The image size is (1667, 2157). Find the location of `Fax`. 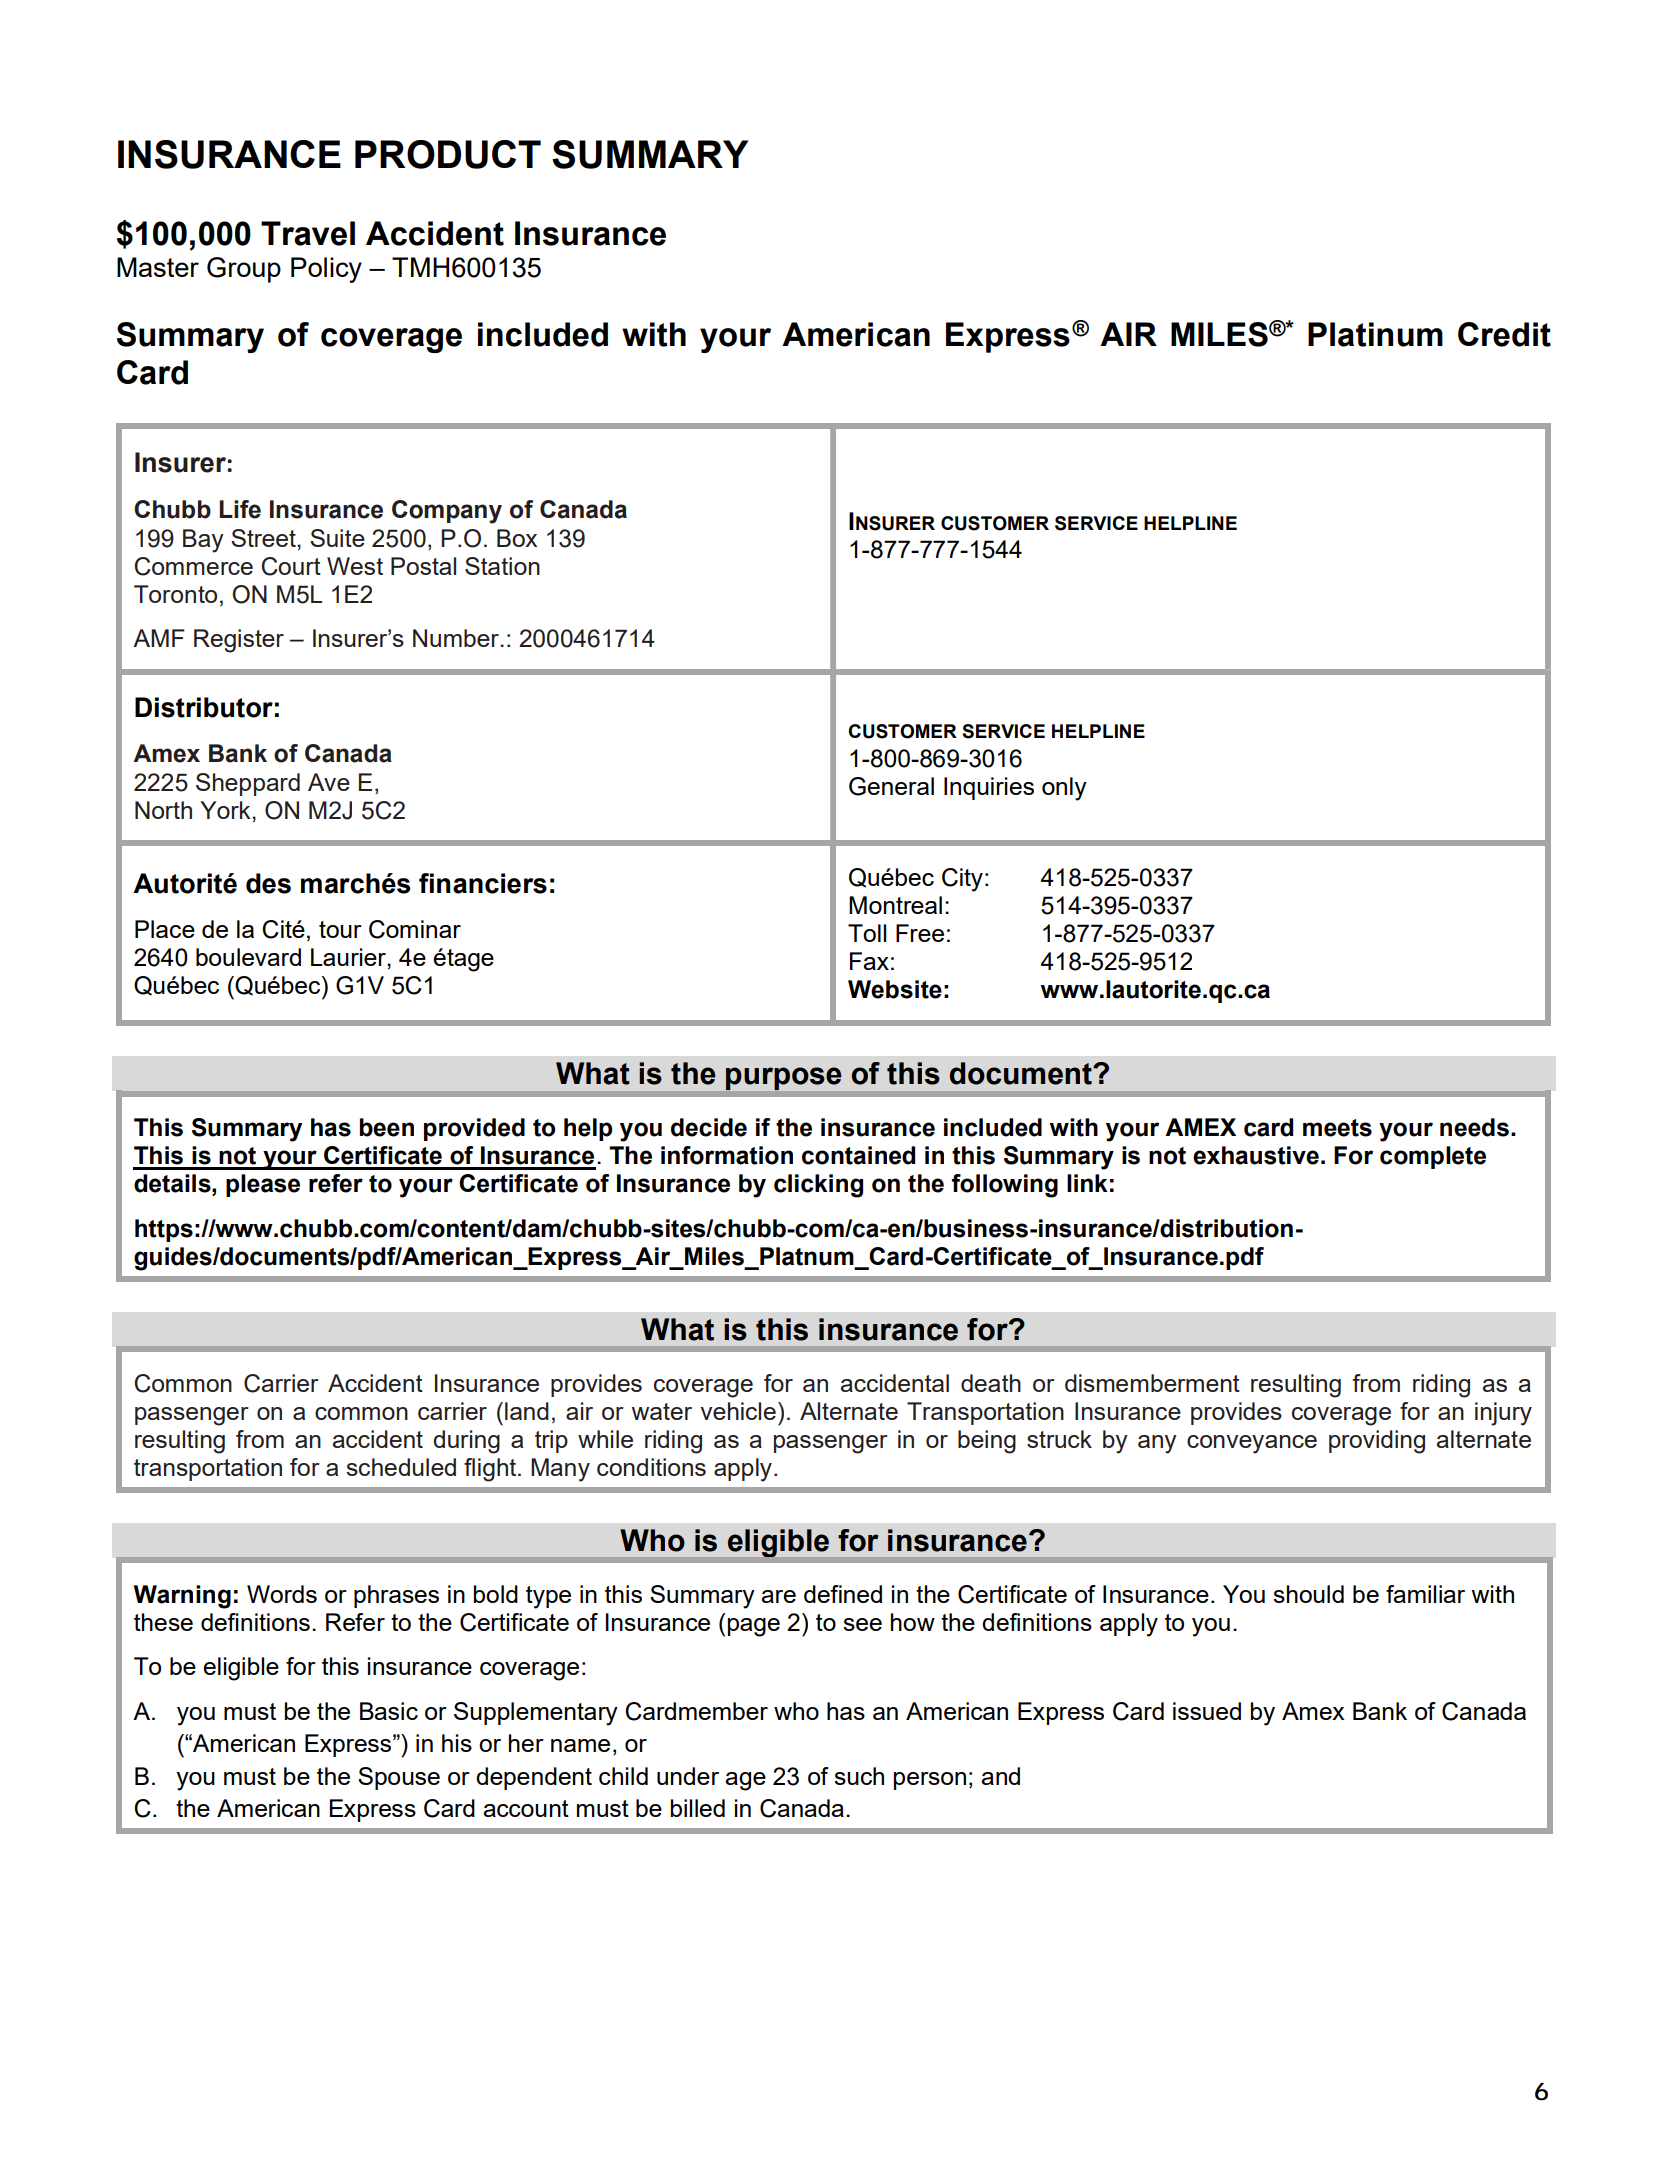

Fax is located at coordinates (869, 961).
